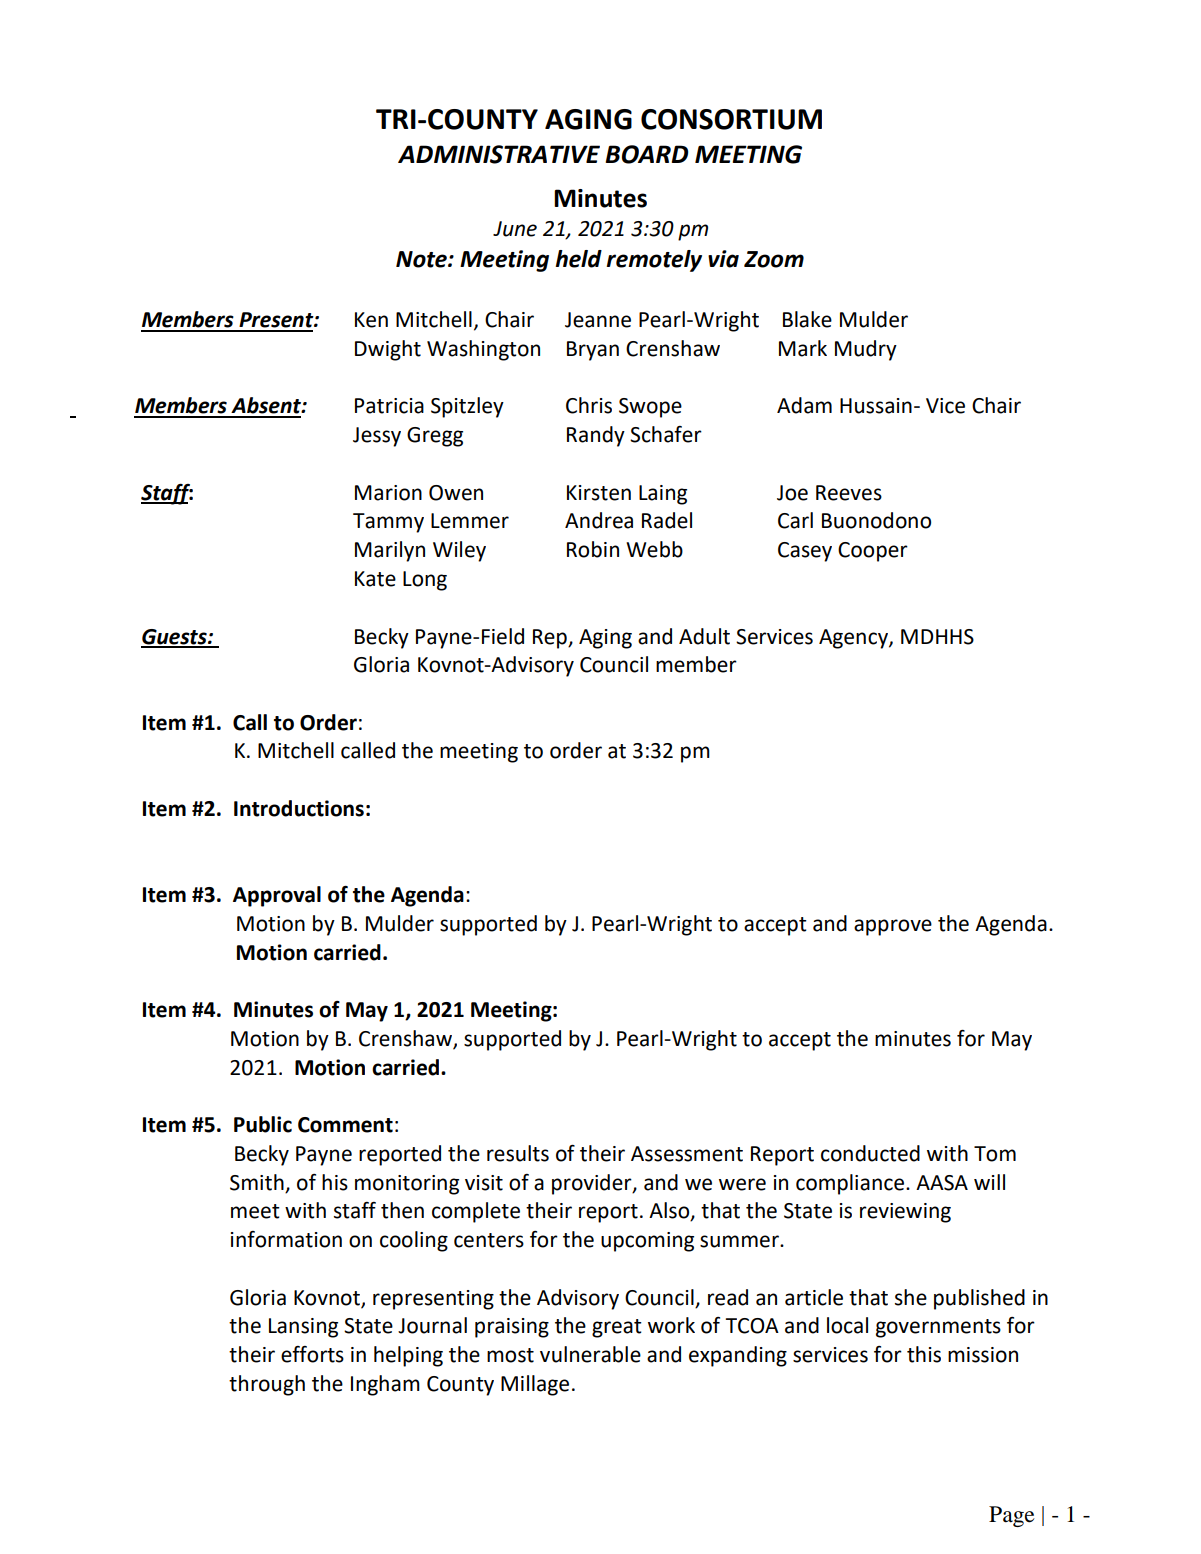 The height and width of the screenshot is (1554, 1201). I want to click on BOARD, so click(646, 154).
